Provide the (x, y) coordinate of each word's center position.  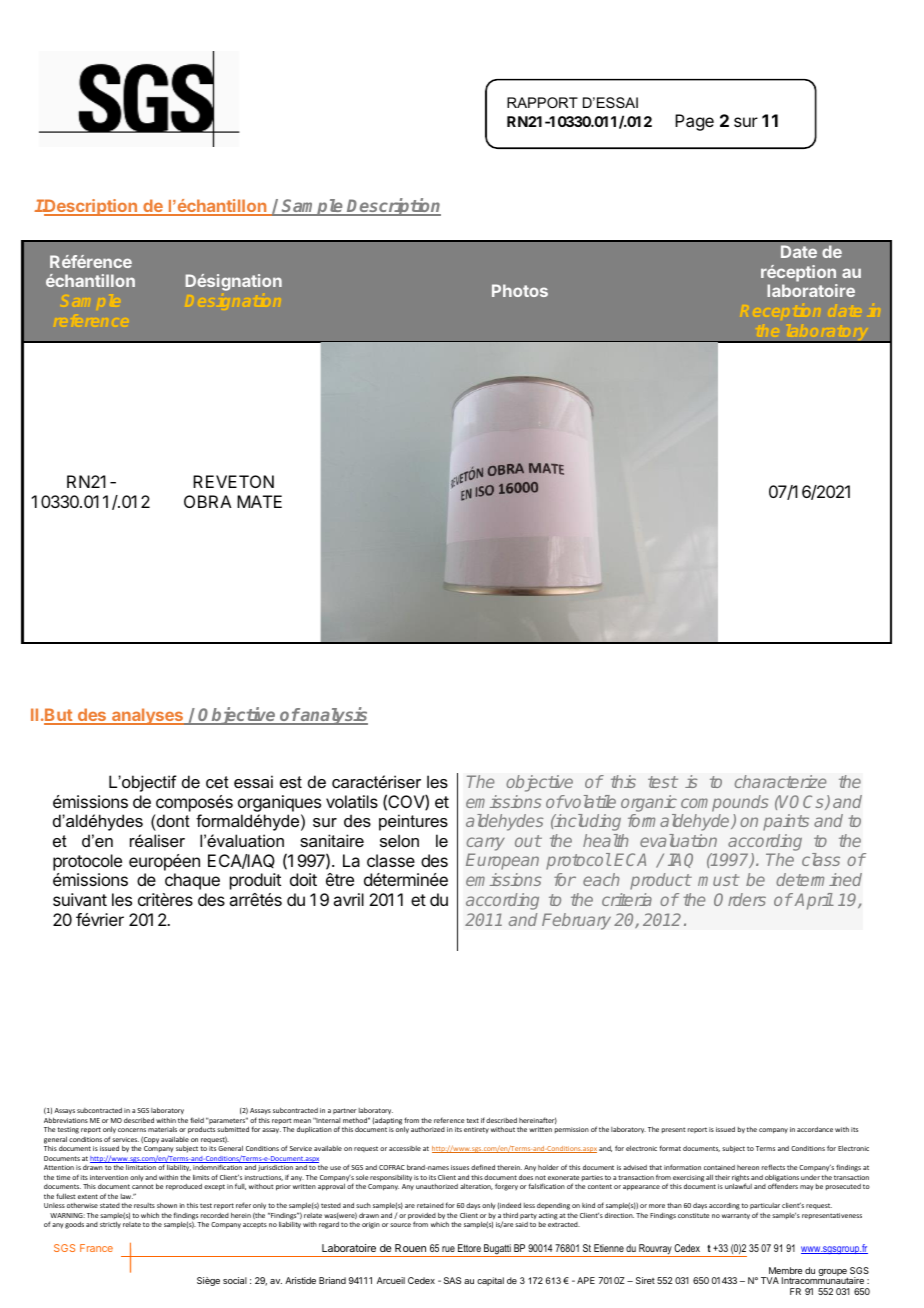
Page (694, 122)
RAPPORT (542, 102)
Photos (520, 290)
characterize (780, 781)
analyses (148, 716)
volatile (589, 801)
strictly (110, 1225)
